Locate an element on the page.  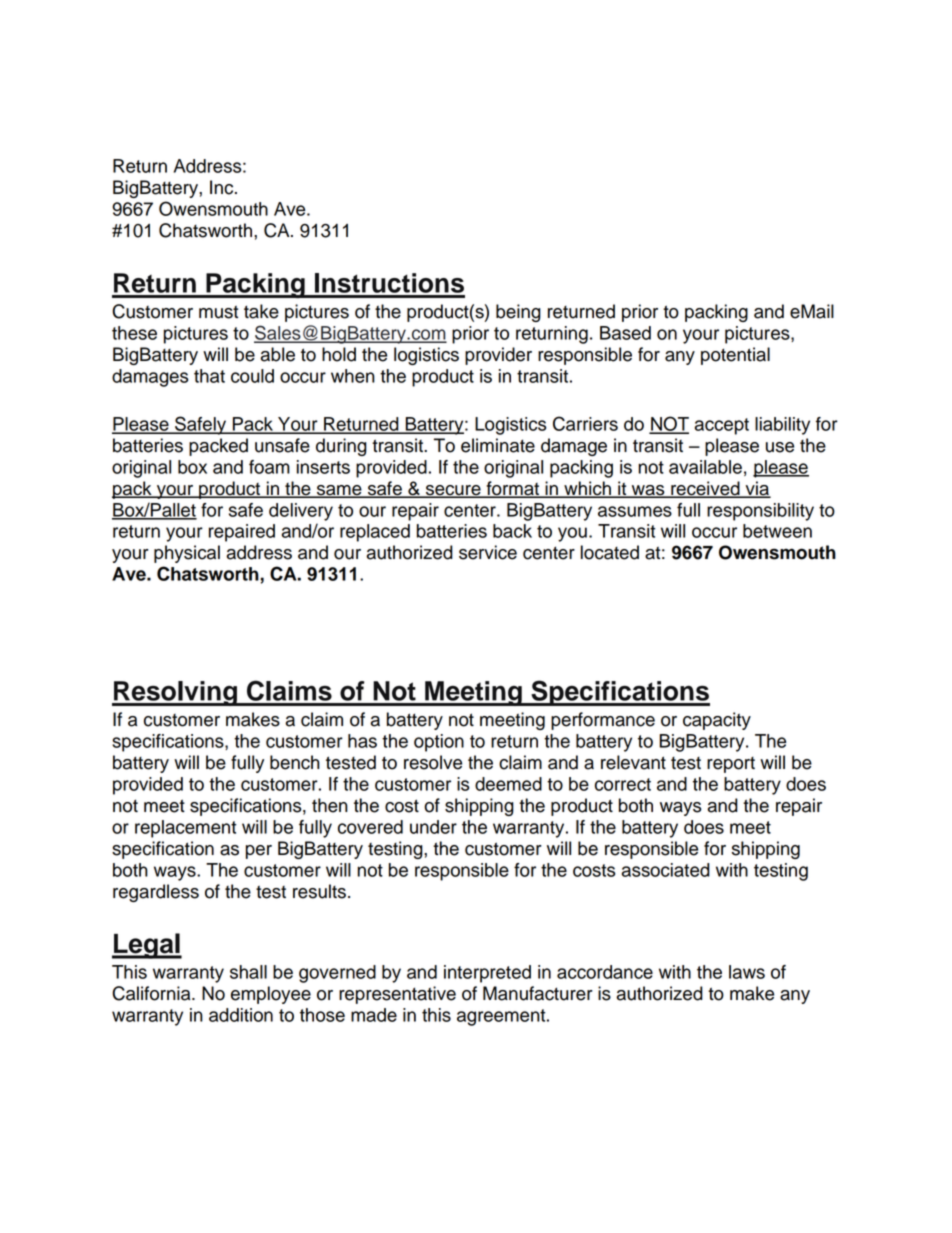
Based is located at coordinates (625, 333).
